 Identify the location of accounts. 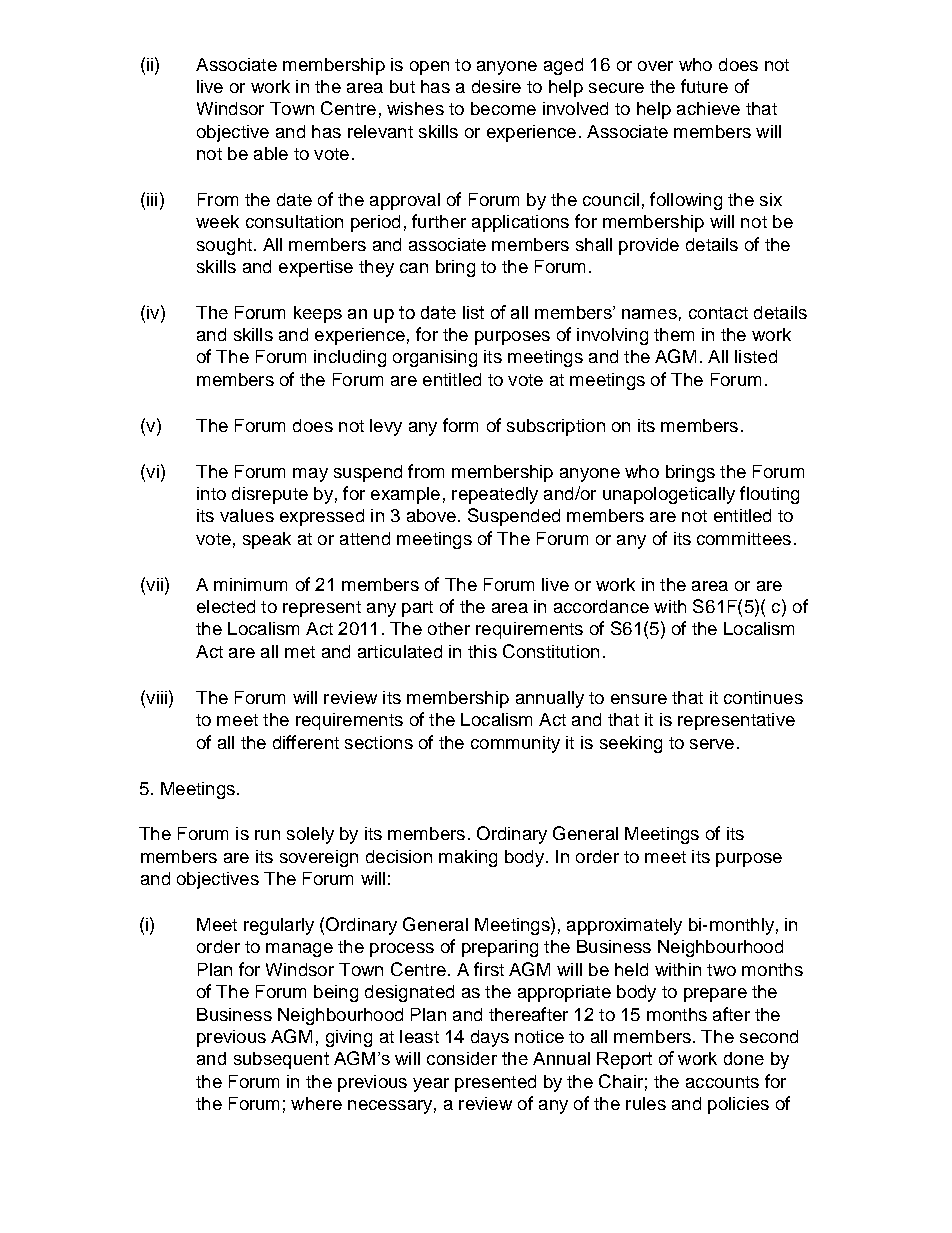
(722, 1082).
